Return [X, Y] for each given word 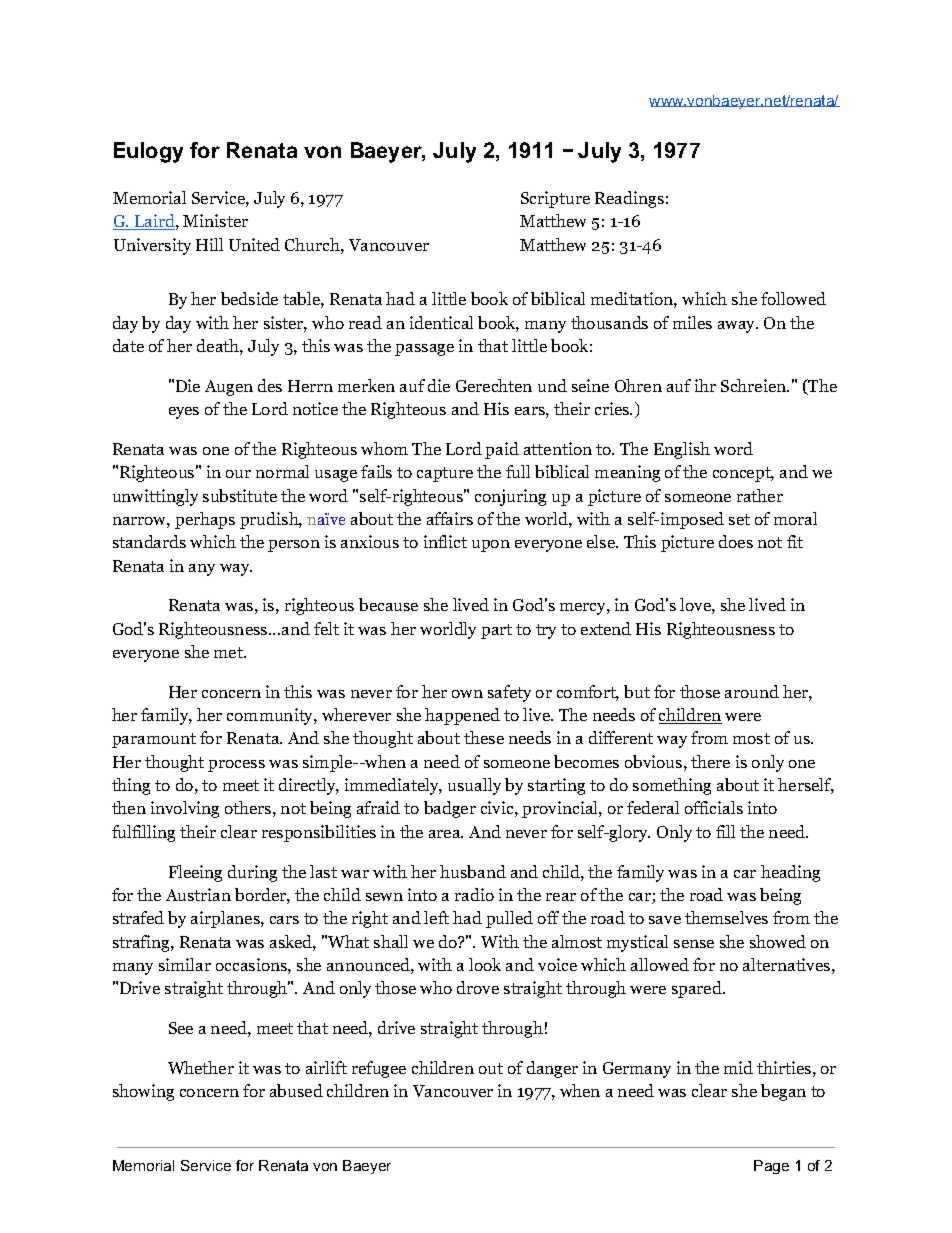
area [446, 834]
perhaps [205, 520]
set [739, 519]
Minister [215, 220]
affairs [450, 518]
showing [143, 1092]
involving [185, 809]
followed [793, 298]
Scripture [555, 199]
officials [714, 807]
